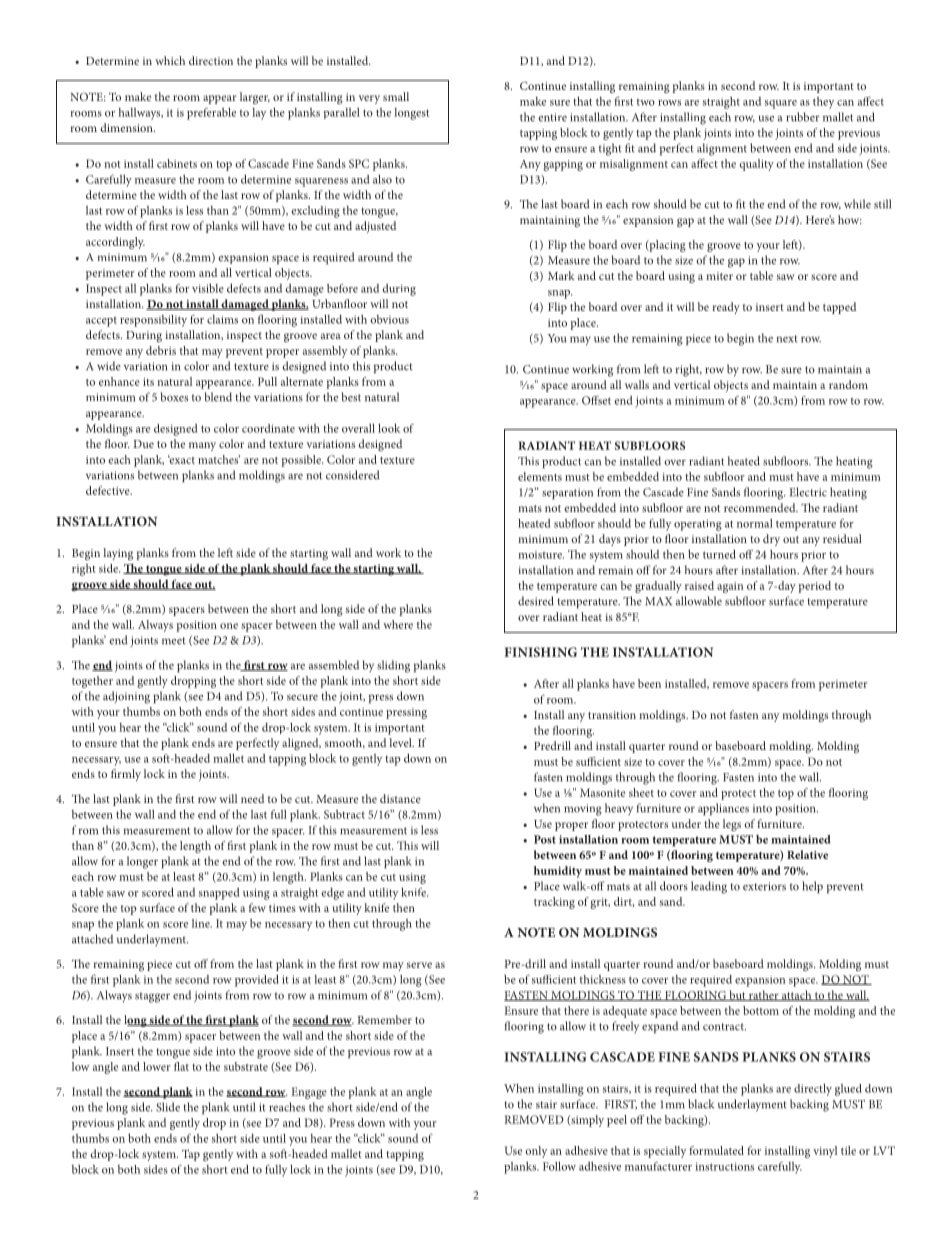 The image size is (952, 1233). Describe the element at coordinates (536, 1152) in the image. I see `only` at that location.
